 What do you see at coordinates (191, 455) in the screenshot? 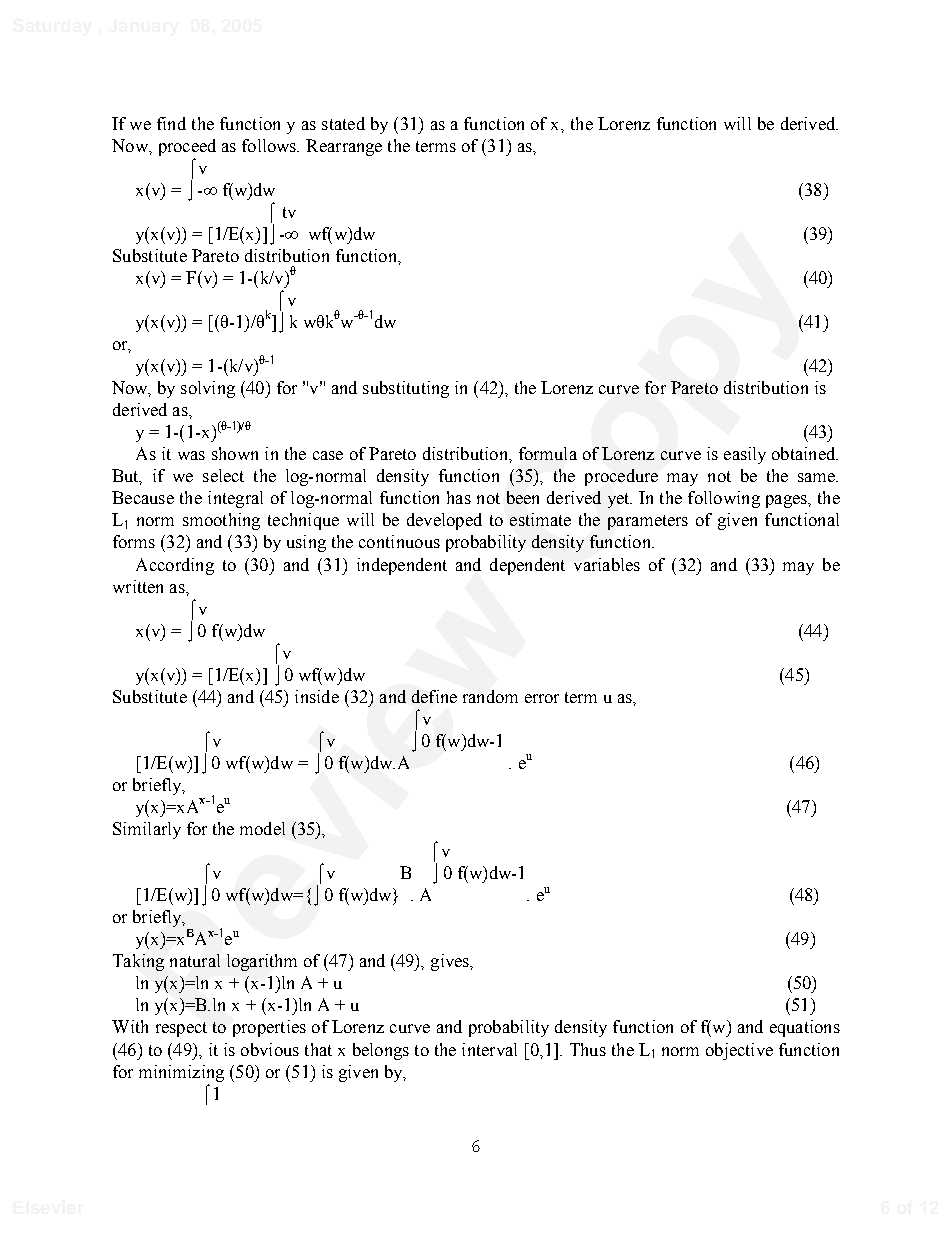
I see `was` at bounding box center [191, 455].
